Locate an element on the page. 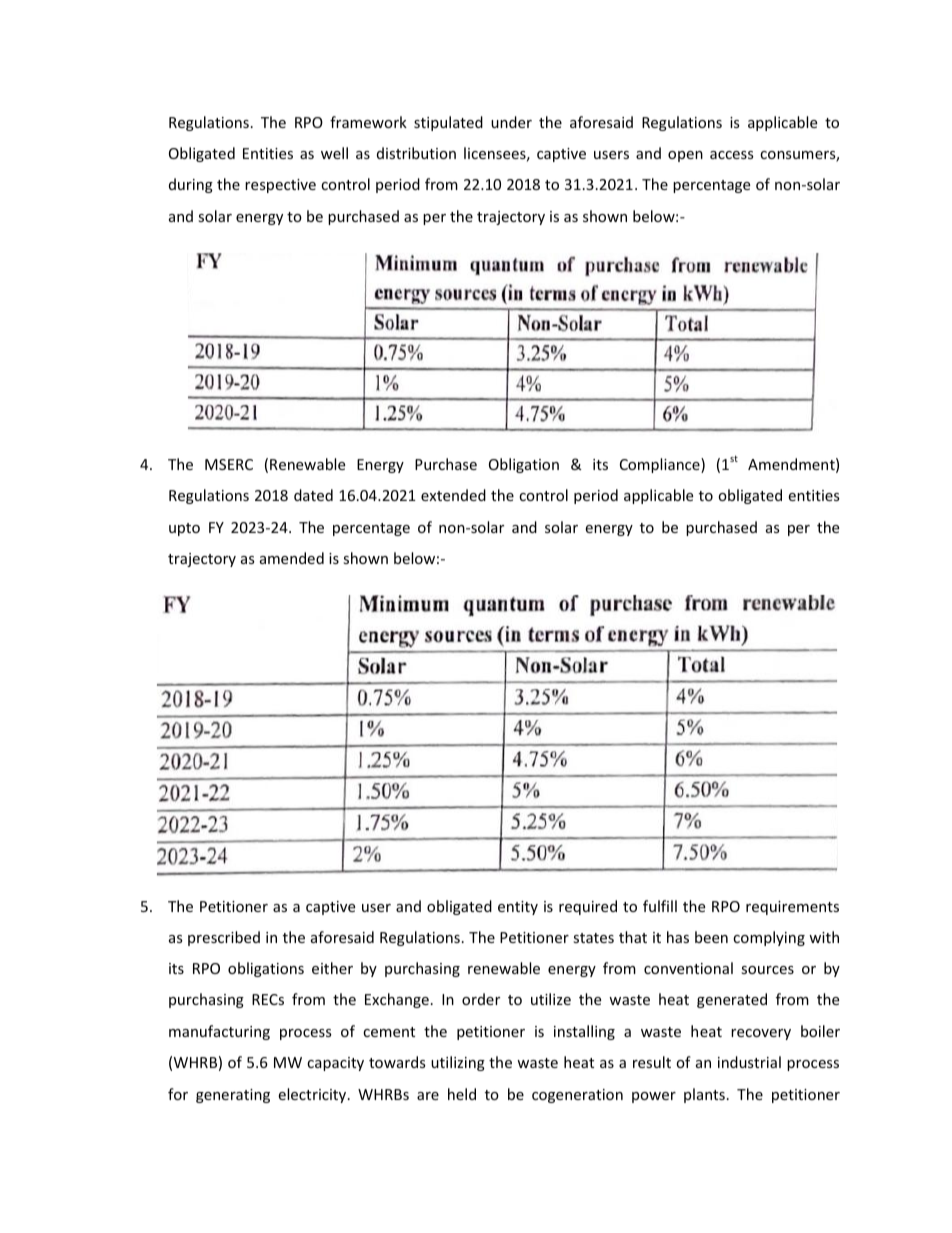  generating is located at coordinates (233, 1096).
